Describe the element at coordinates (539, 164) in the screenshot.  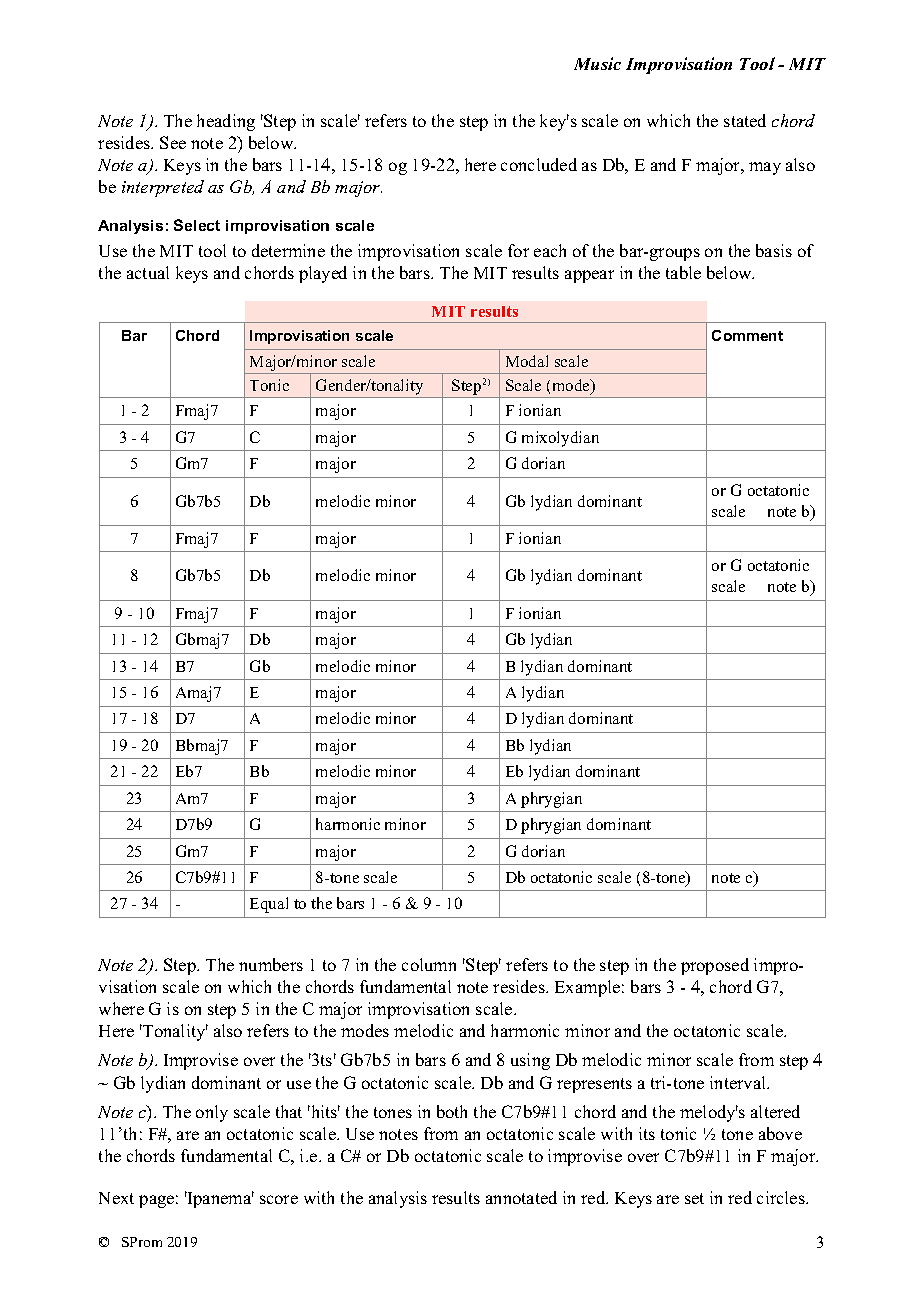
I see `concluded` at that location.
